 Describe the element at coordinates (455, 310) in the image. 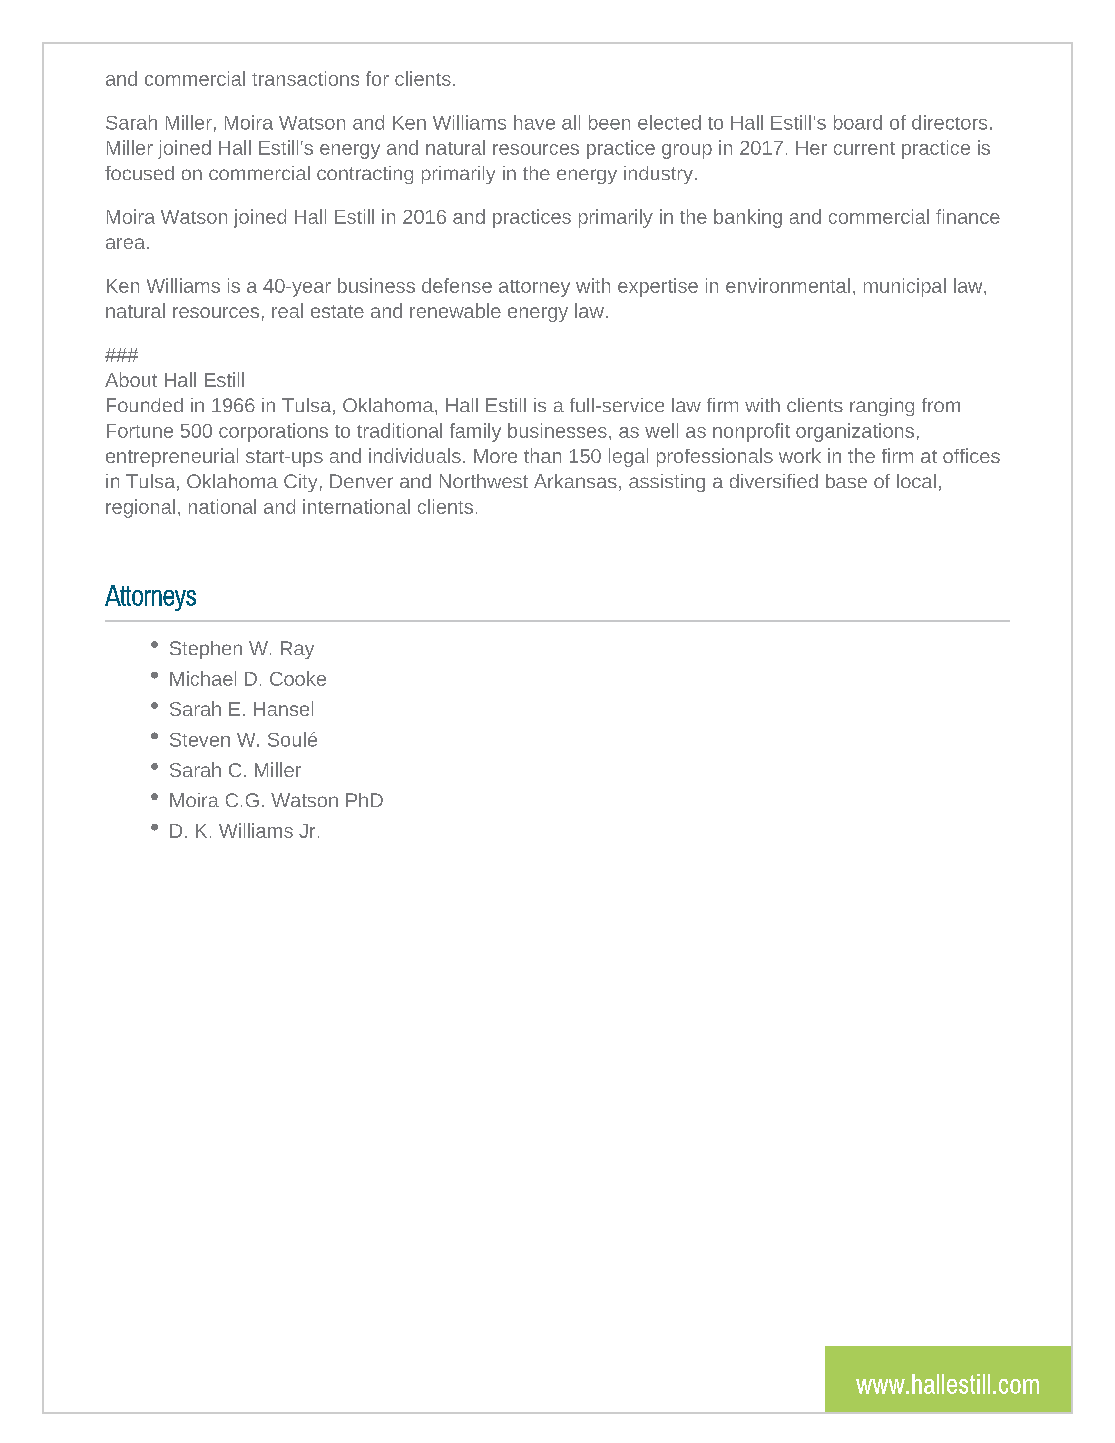

I see `renewable` at that location.
